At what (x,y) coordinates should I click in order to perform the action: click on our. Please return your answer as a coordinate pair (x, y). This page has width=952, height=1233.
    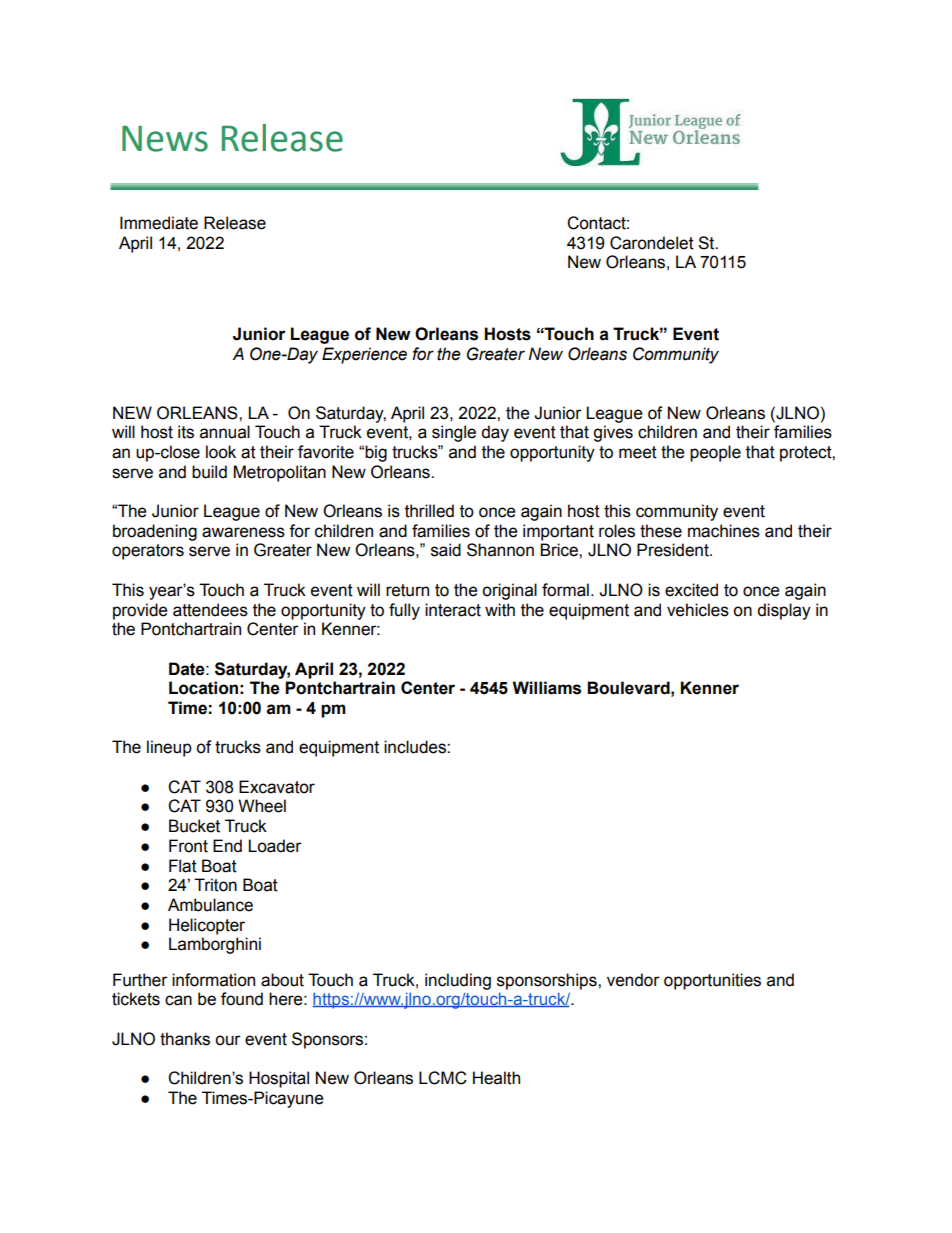
    Looking at the image, I should click on (228, 1040).
